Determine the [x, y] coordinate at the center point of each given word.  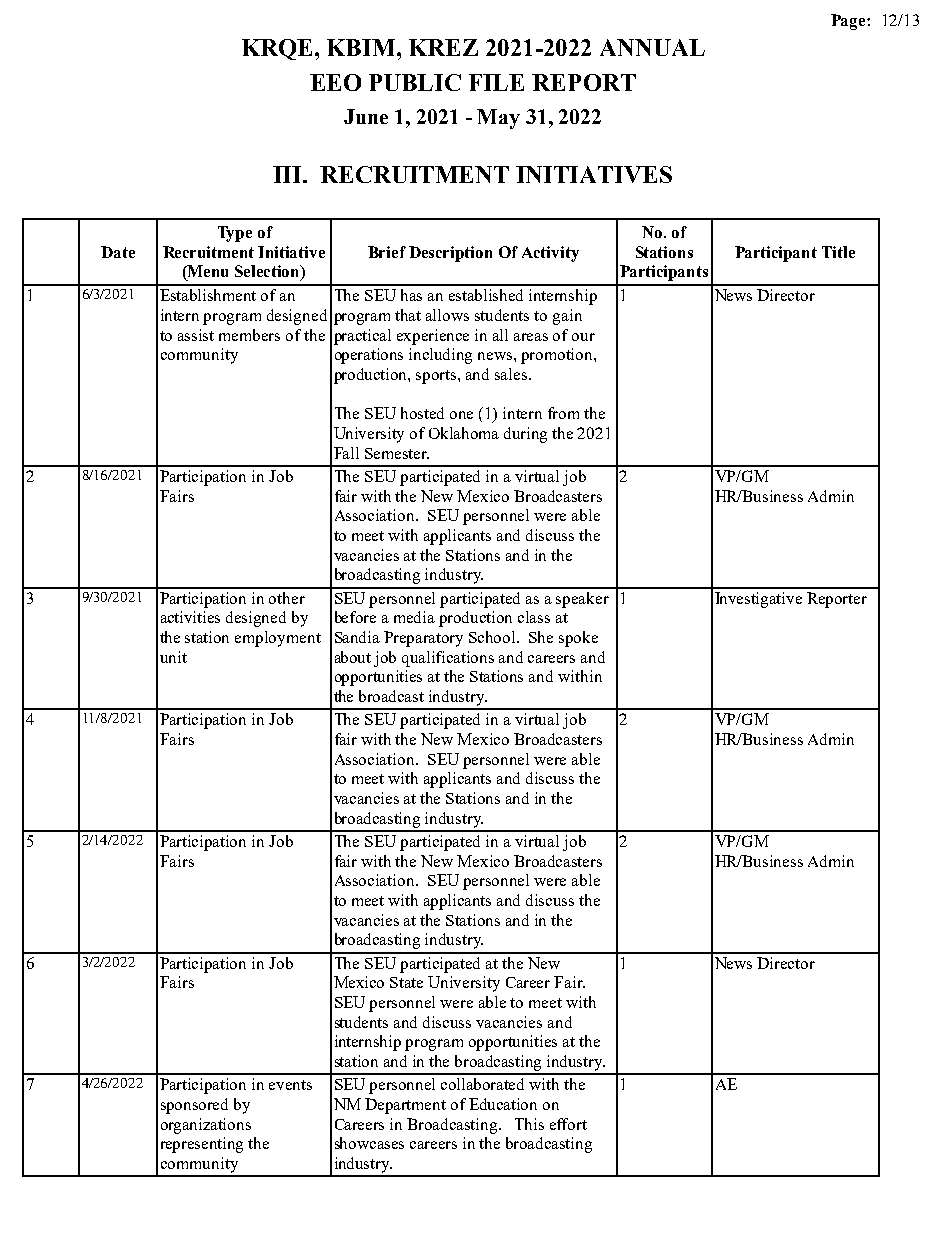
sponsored [194, 1106]
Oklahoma [464, 433]
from [563, 413]
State [406, 982]
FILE [496, 82]
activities [190, 617]
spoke [578, 639]
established [486, 295]
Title [838, 252]
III [288, 174]
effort [568, 1124]
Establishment [208, 295]
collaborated [482, 1084]
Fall [346, 453]
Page [849, 22]
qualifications [448, 659]
